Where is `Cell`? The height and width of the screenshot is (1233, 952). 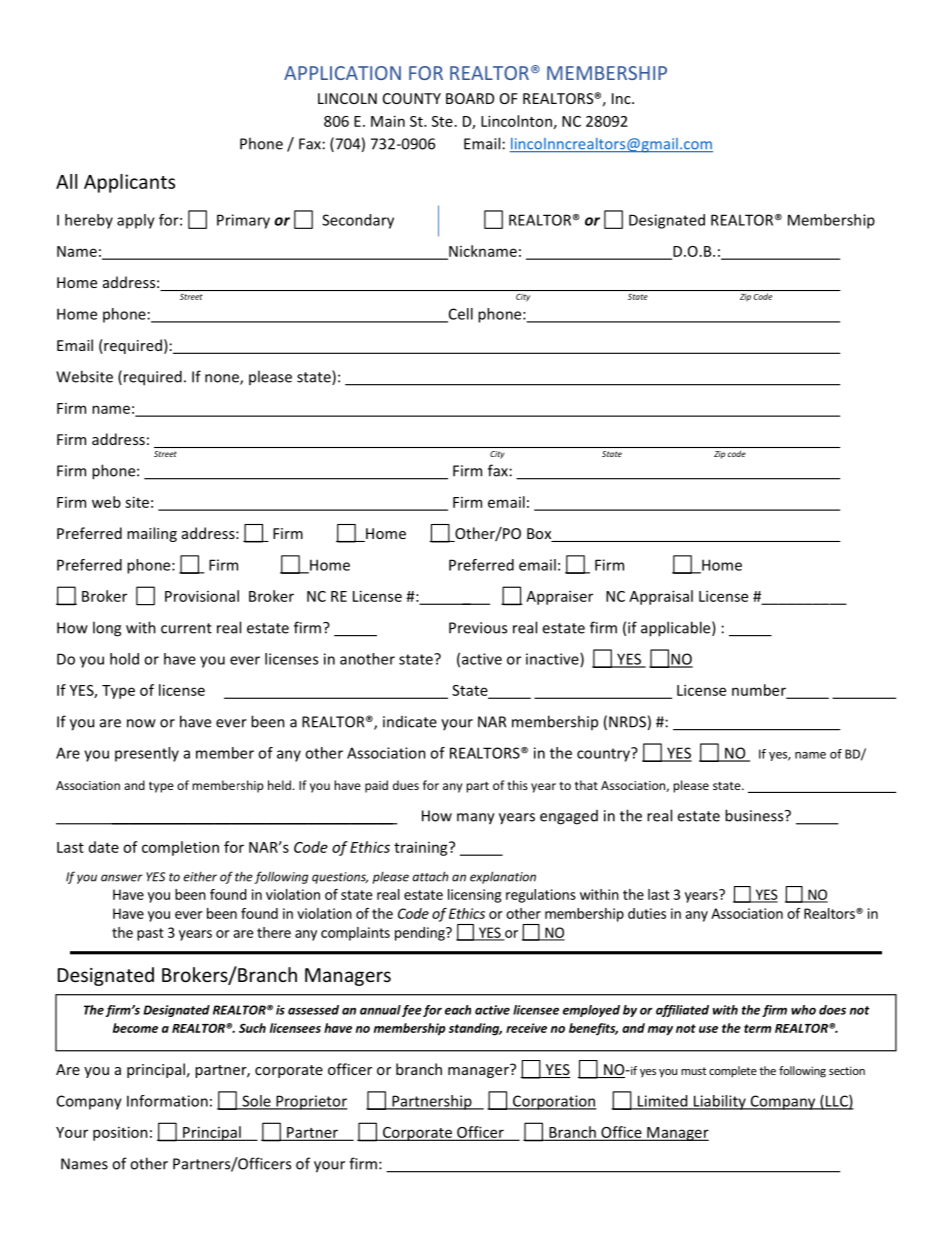
Cell is located at coordinates (459, 315).
